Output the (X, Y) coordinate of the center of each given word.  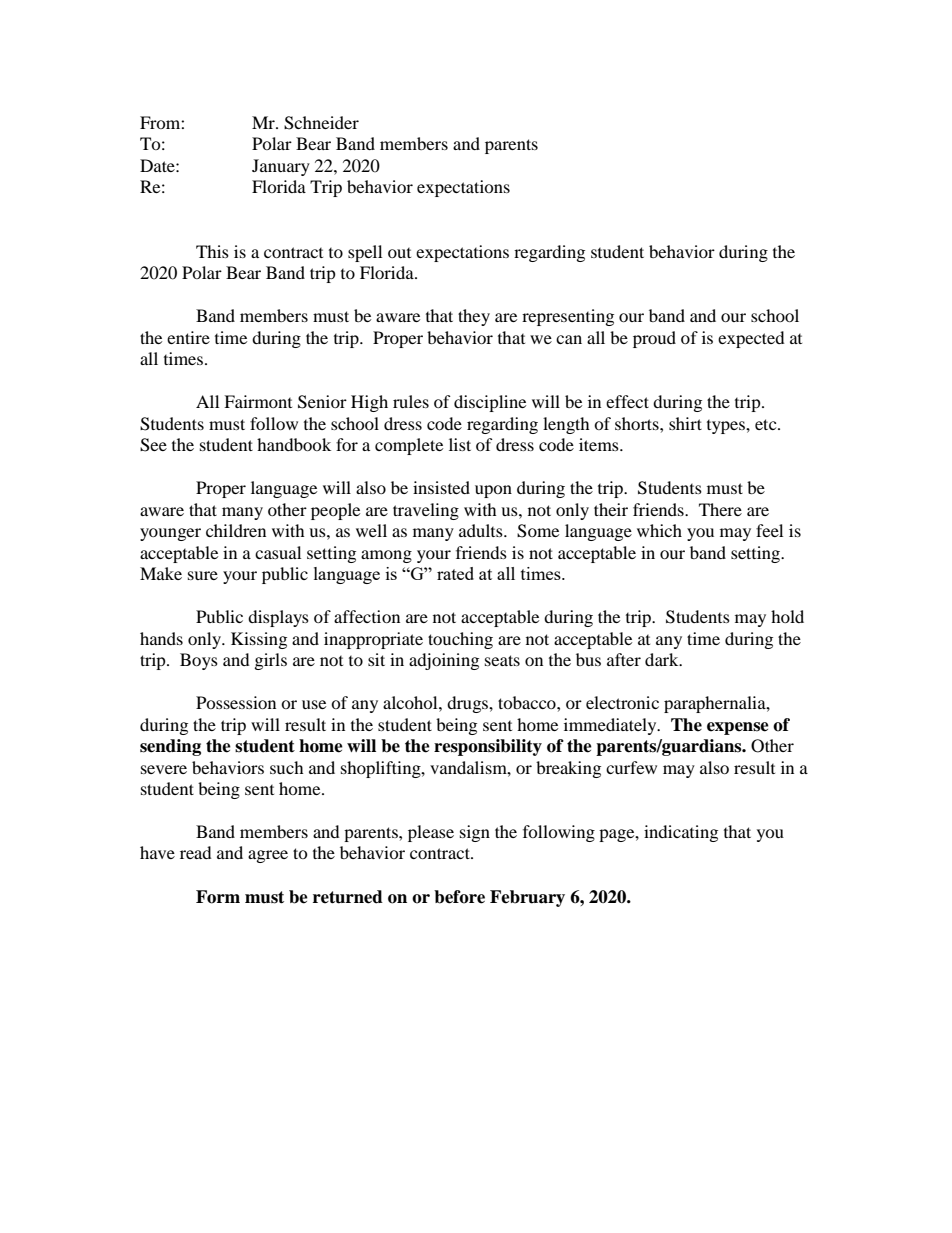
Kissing (259, 640)
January (281, 167)
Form (218, 897)
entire (188, 337)
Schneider (321, 123)
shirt (685, 423)
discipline (490, 403)
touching (460, 640)
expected (751, 339)
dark (663, 659)
